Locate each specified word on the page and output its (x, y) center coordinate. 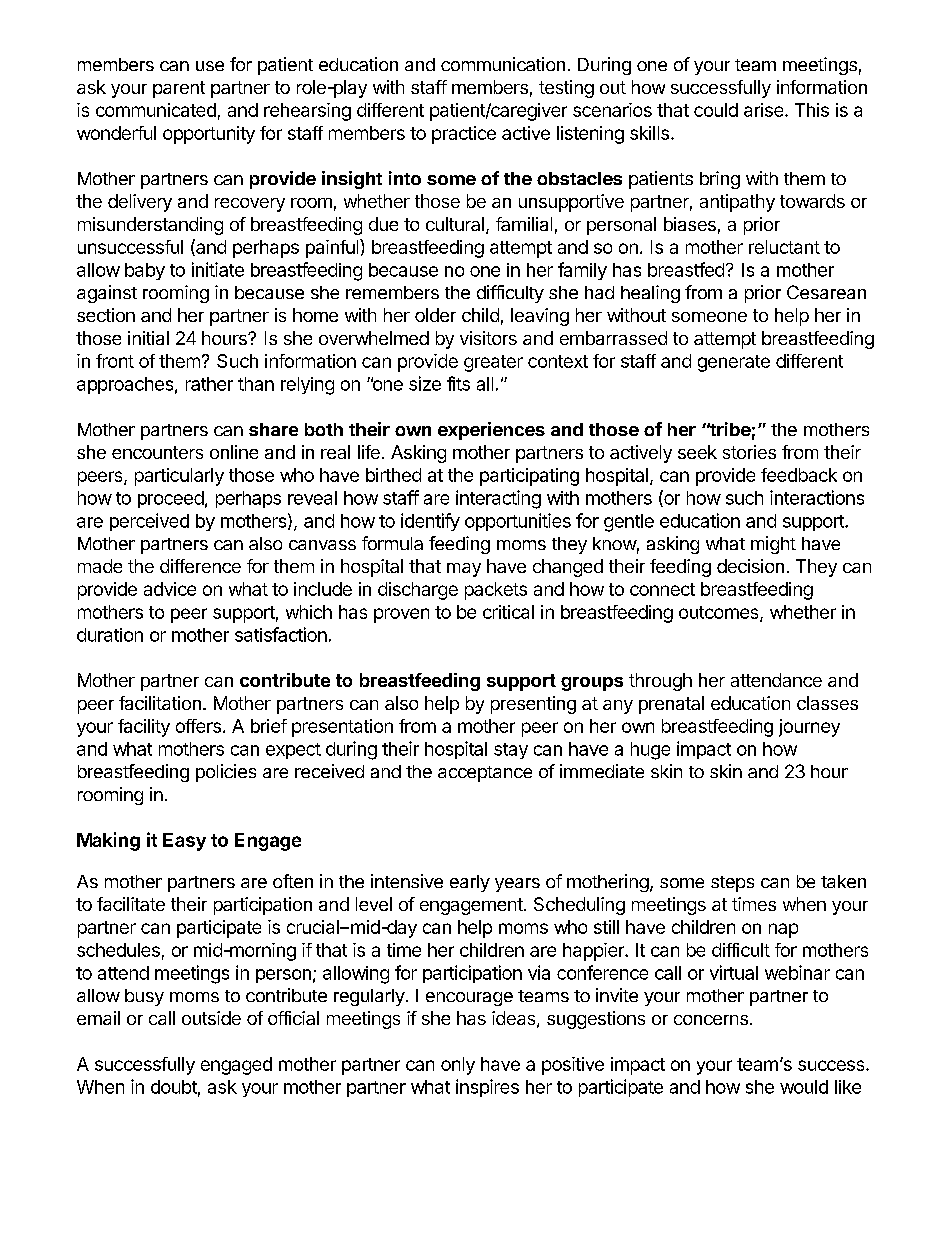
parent (179, 89)
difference (200, 566)
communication (503, 64)
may (464, 570)
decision (750, 566)
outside (211, 1018)
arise (765, 110)
